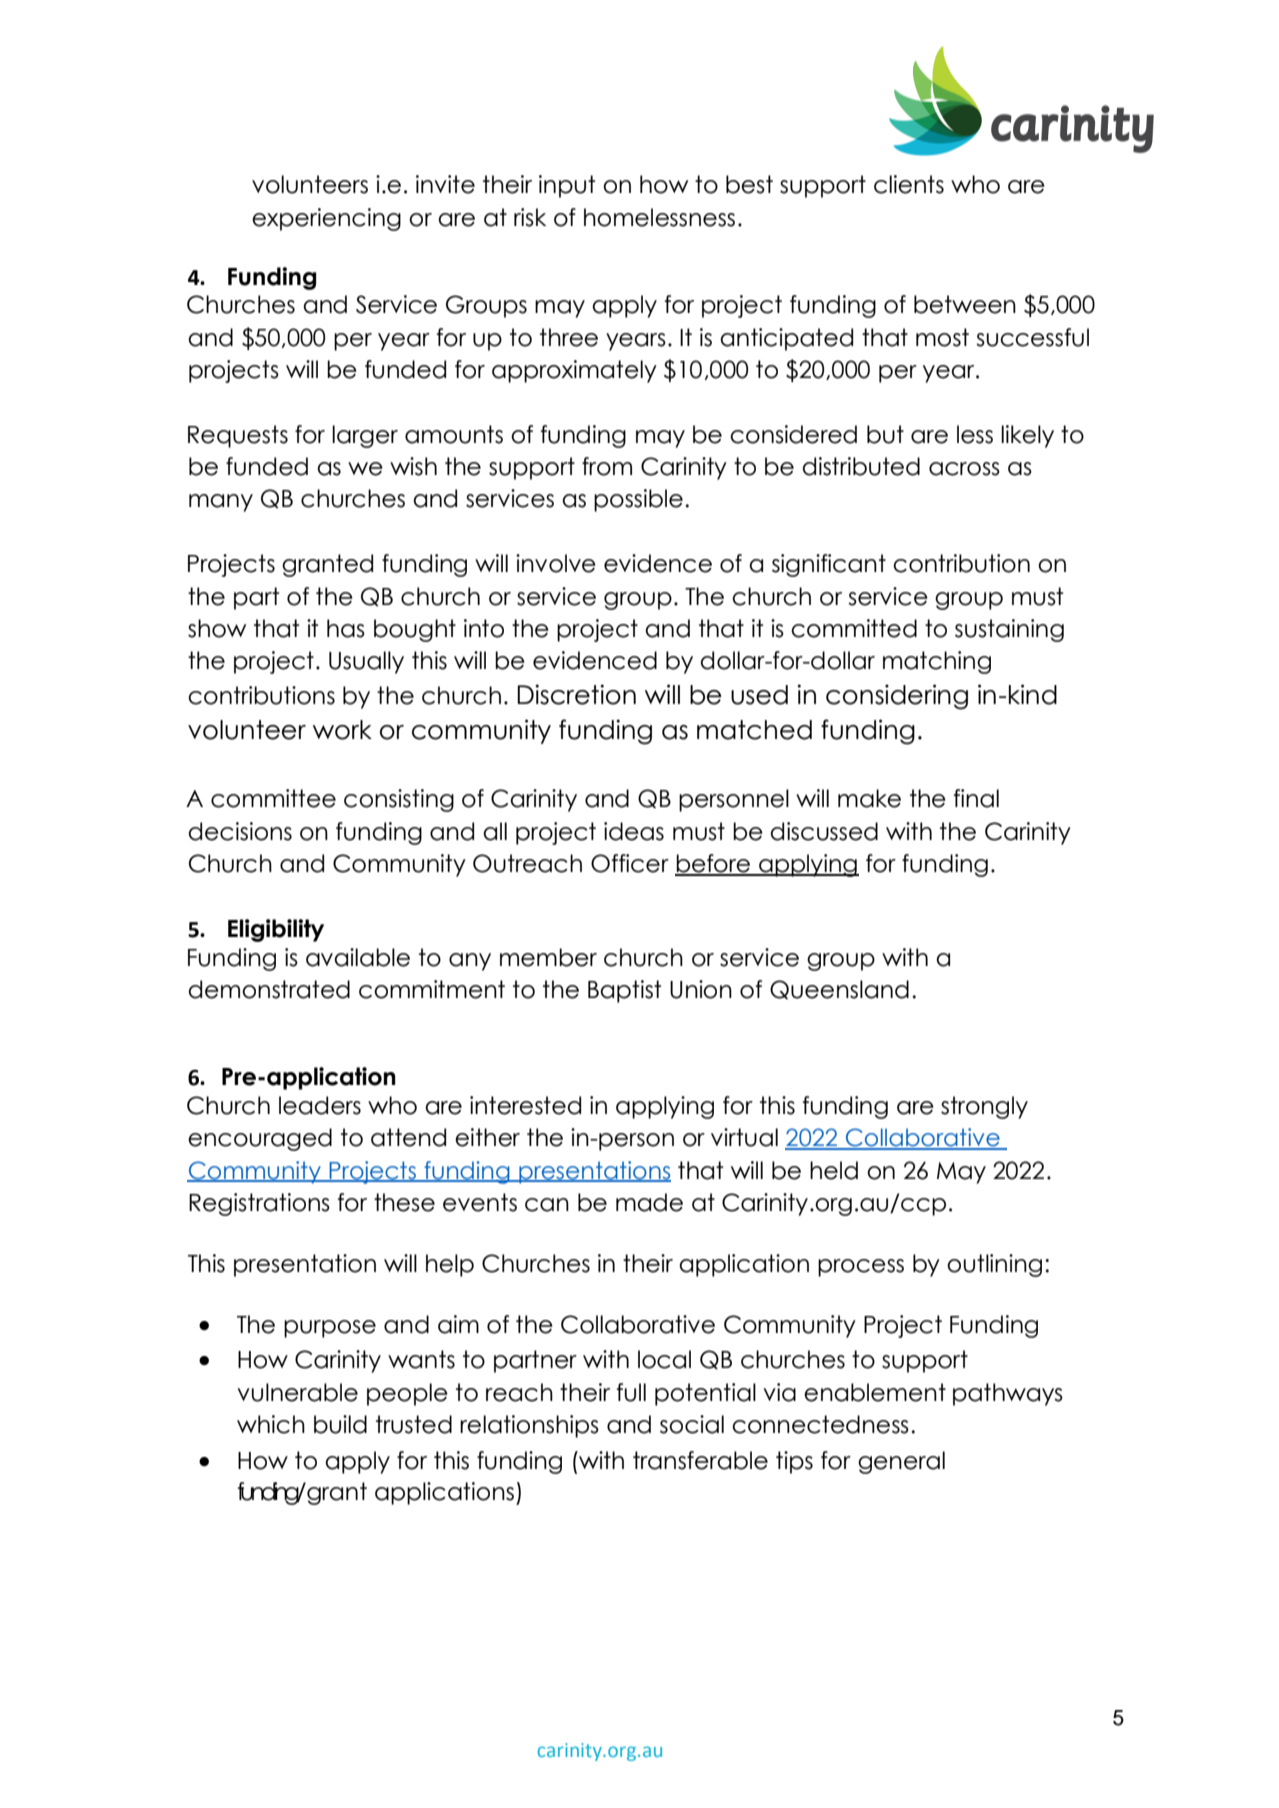  What do you see at coordinates (984, 1107) in the page?
I see `strongly` at bounding box center [984, 1107].
